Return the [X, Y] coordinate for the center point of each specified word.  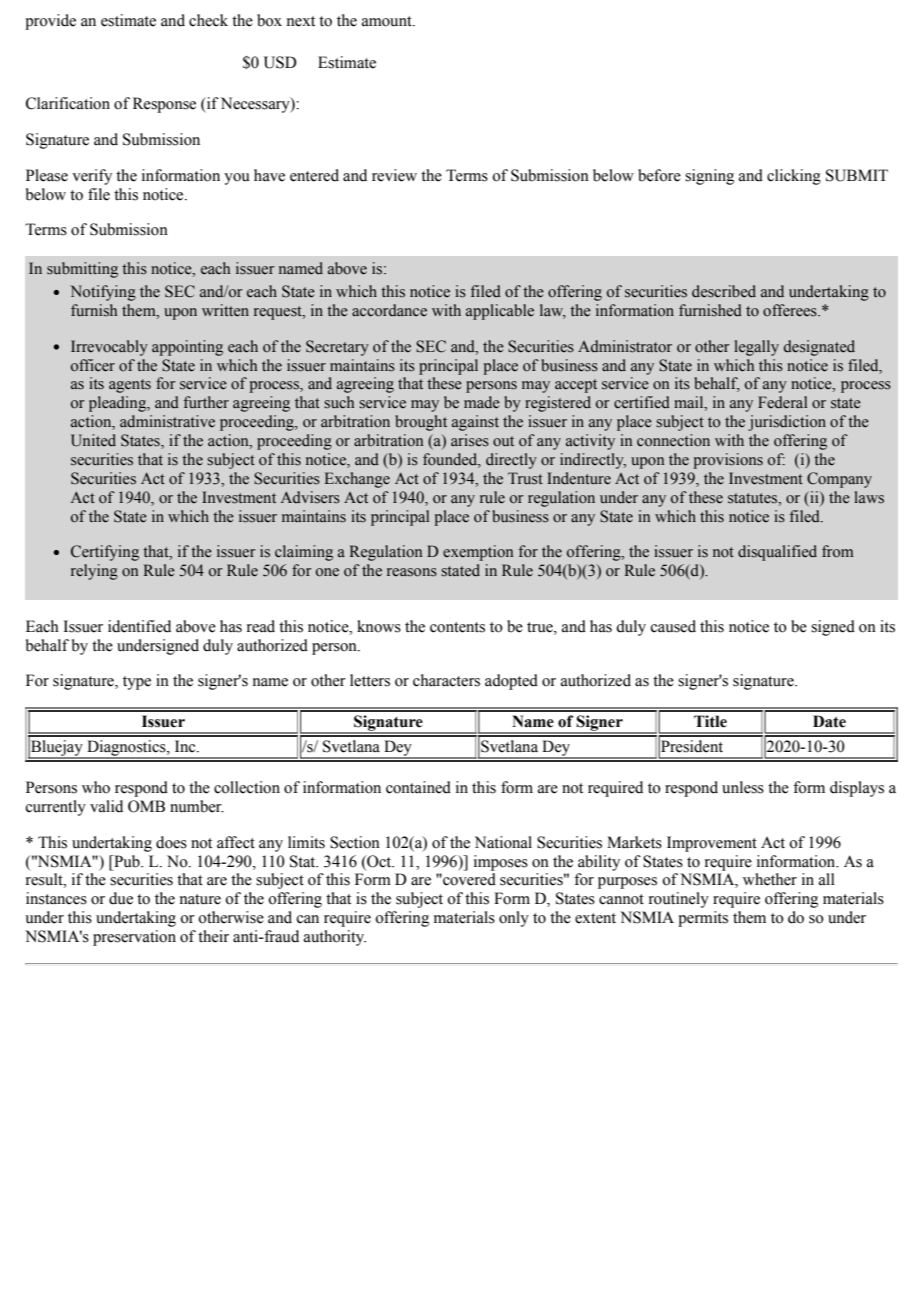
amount [388, 21]
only [514, 919]
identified [139, 626]
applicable [500, 312]
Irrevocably [109, 348]
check [208, 20]
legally [756, 348]
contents [457, 627]
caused [673, 626]
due [121, 898]
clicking [794, 177]
